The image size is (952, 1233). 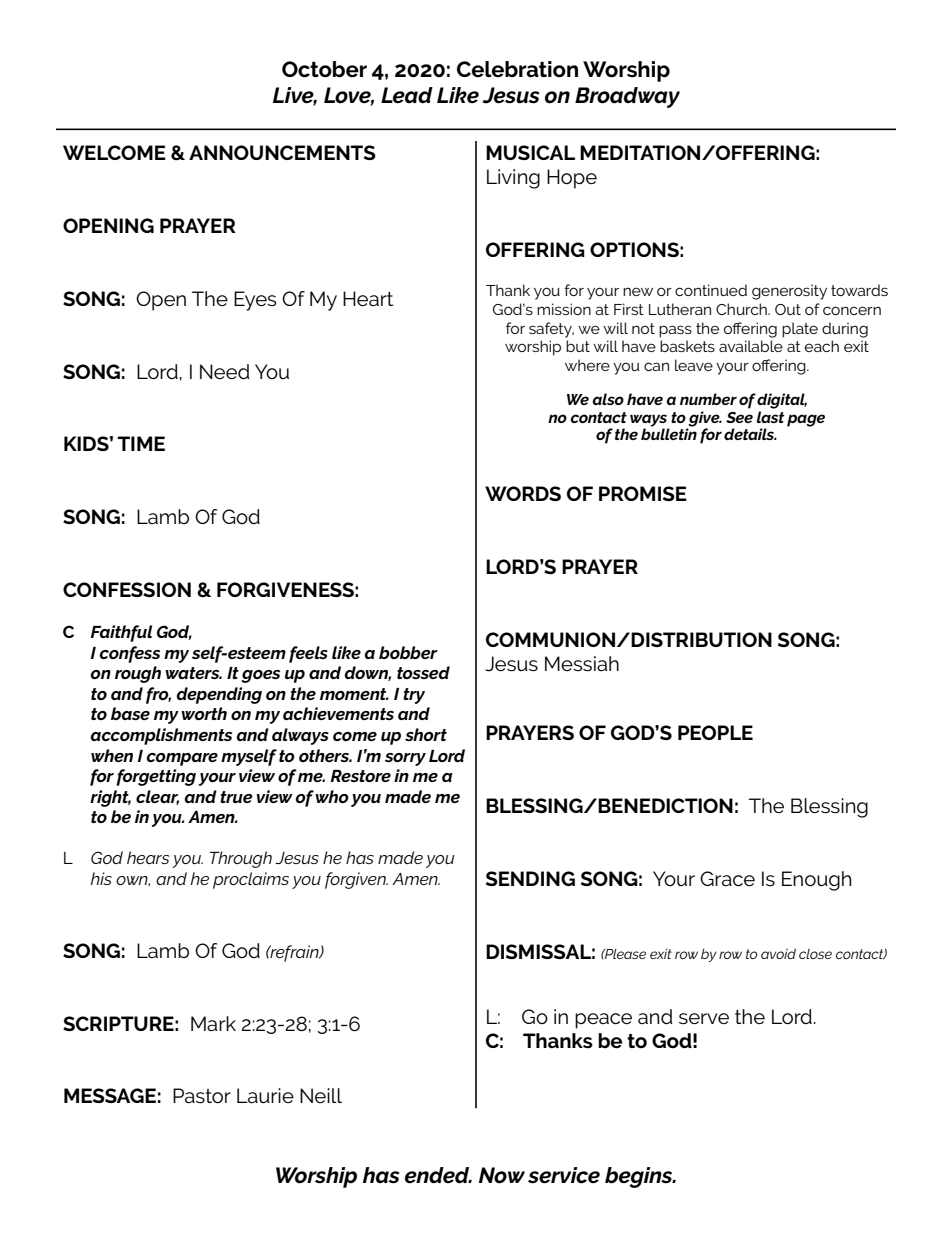 What do you see at coordinates (640, 1177) in the document?
I see `begins` at bounding box center [640, 1177].
